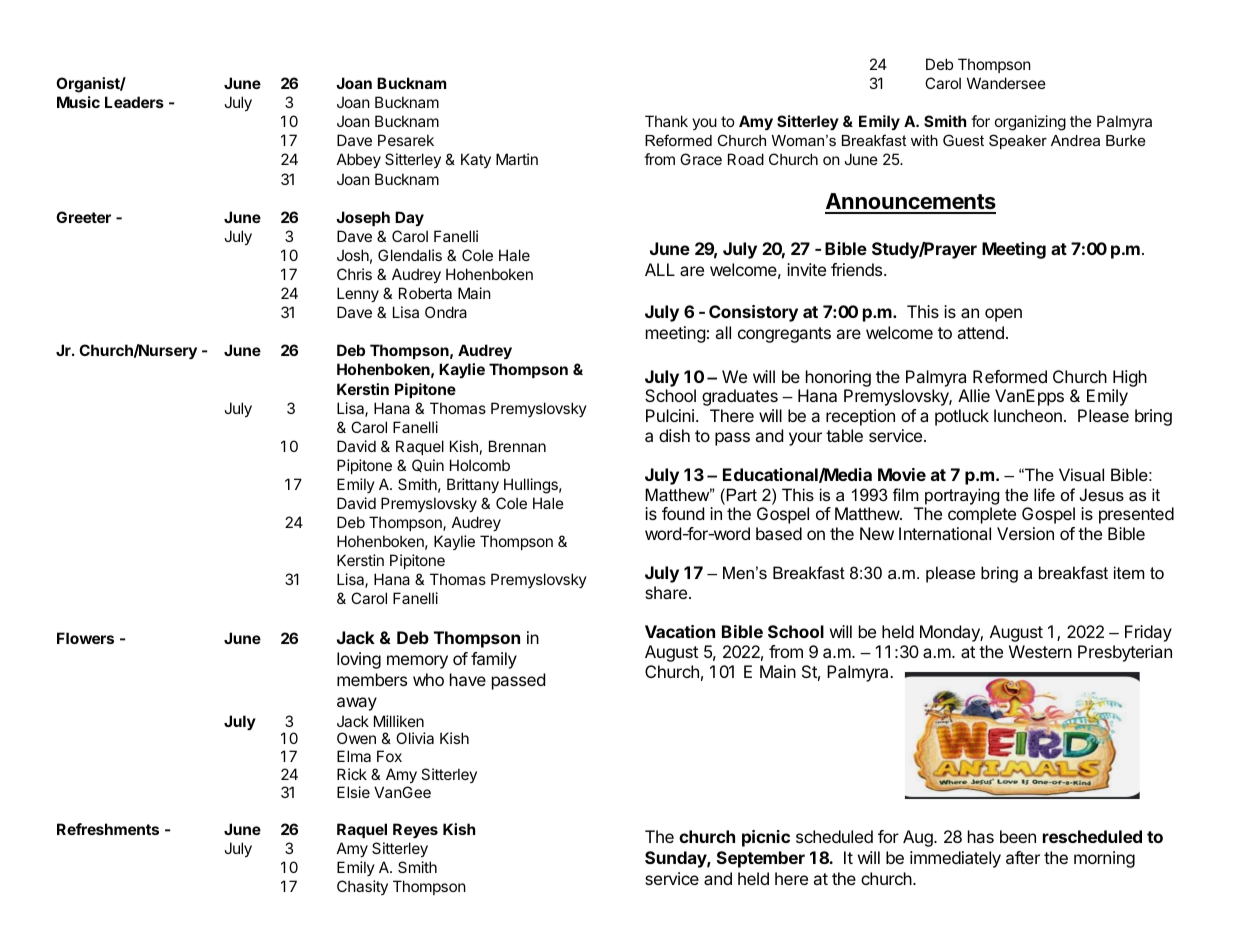 The image size is (1233, 952). I want to click on Leaders, so click(134, 102).
